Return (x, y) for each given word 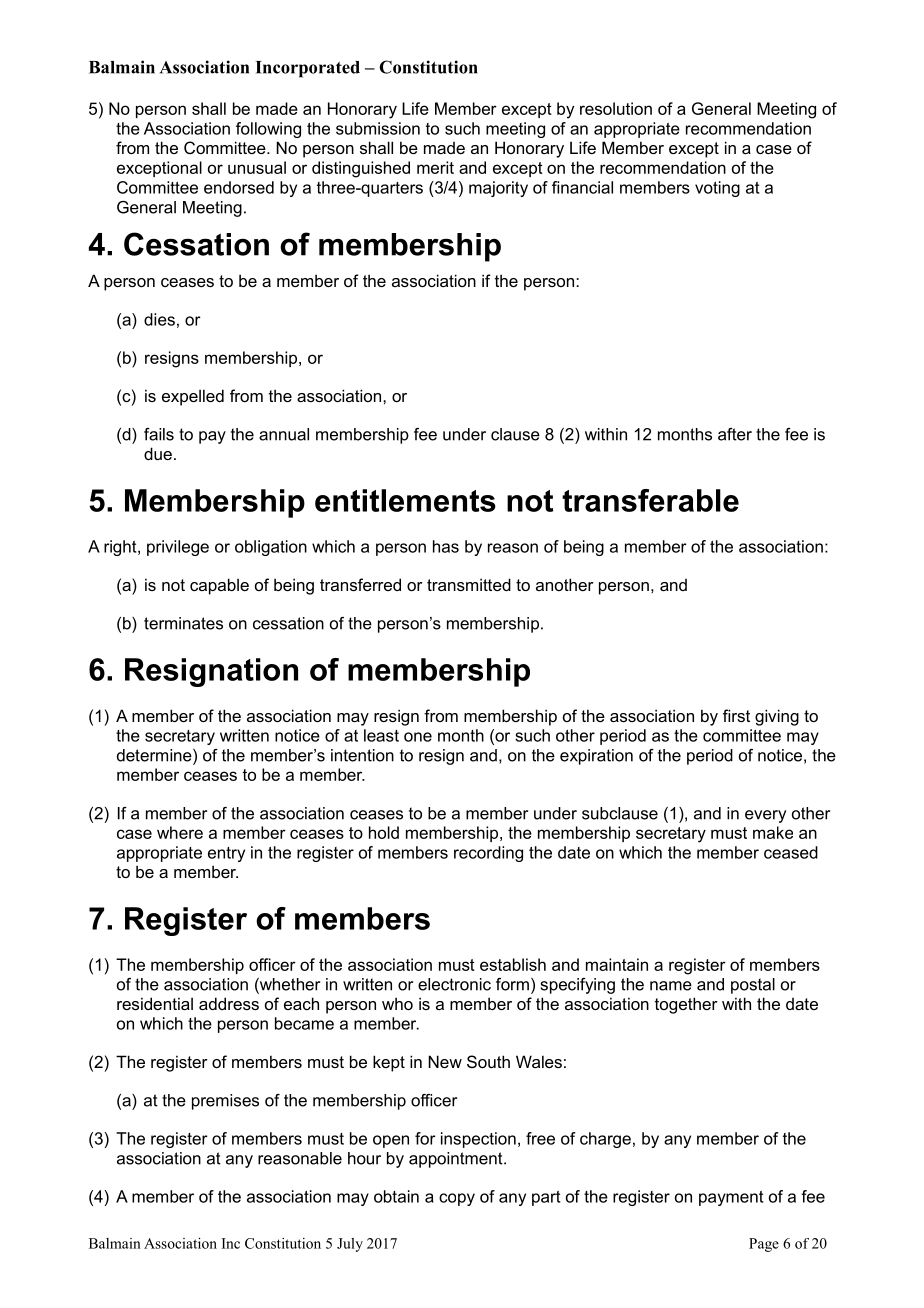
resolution (616, 108)
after (735, 434)
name (671, 986)
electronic (454, 984)
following (268, 130)
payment (731, 1198)
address (229, 1003)
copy (457, 1199)
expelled (193, 397)
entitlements (405, 500)
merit (435, 167)
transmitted (469, 584)
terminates (183, 623)
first (736, 715)
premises (225, 1102)
